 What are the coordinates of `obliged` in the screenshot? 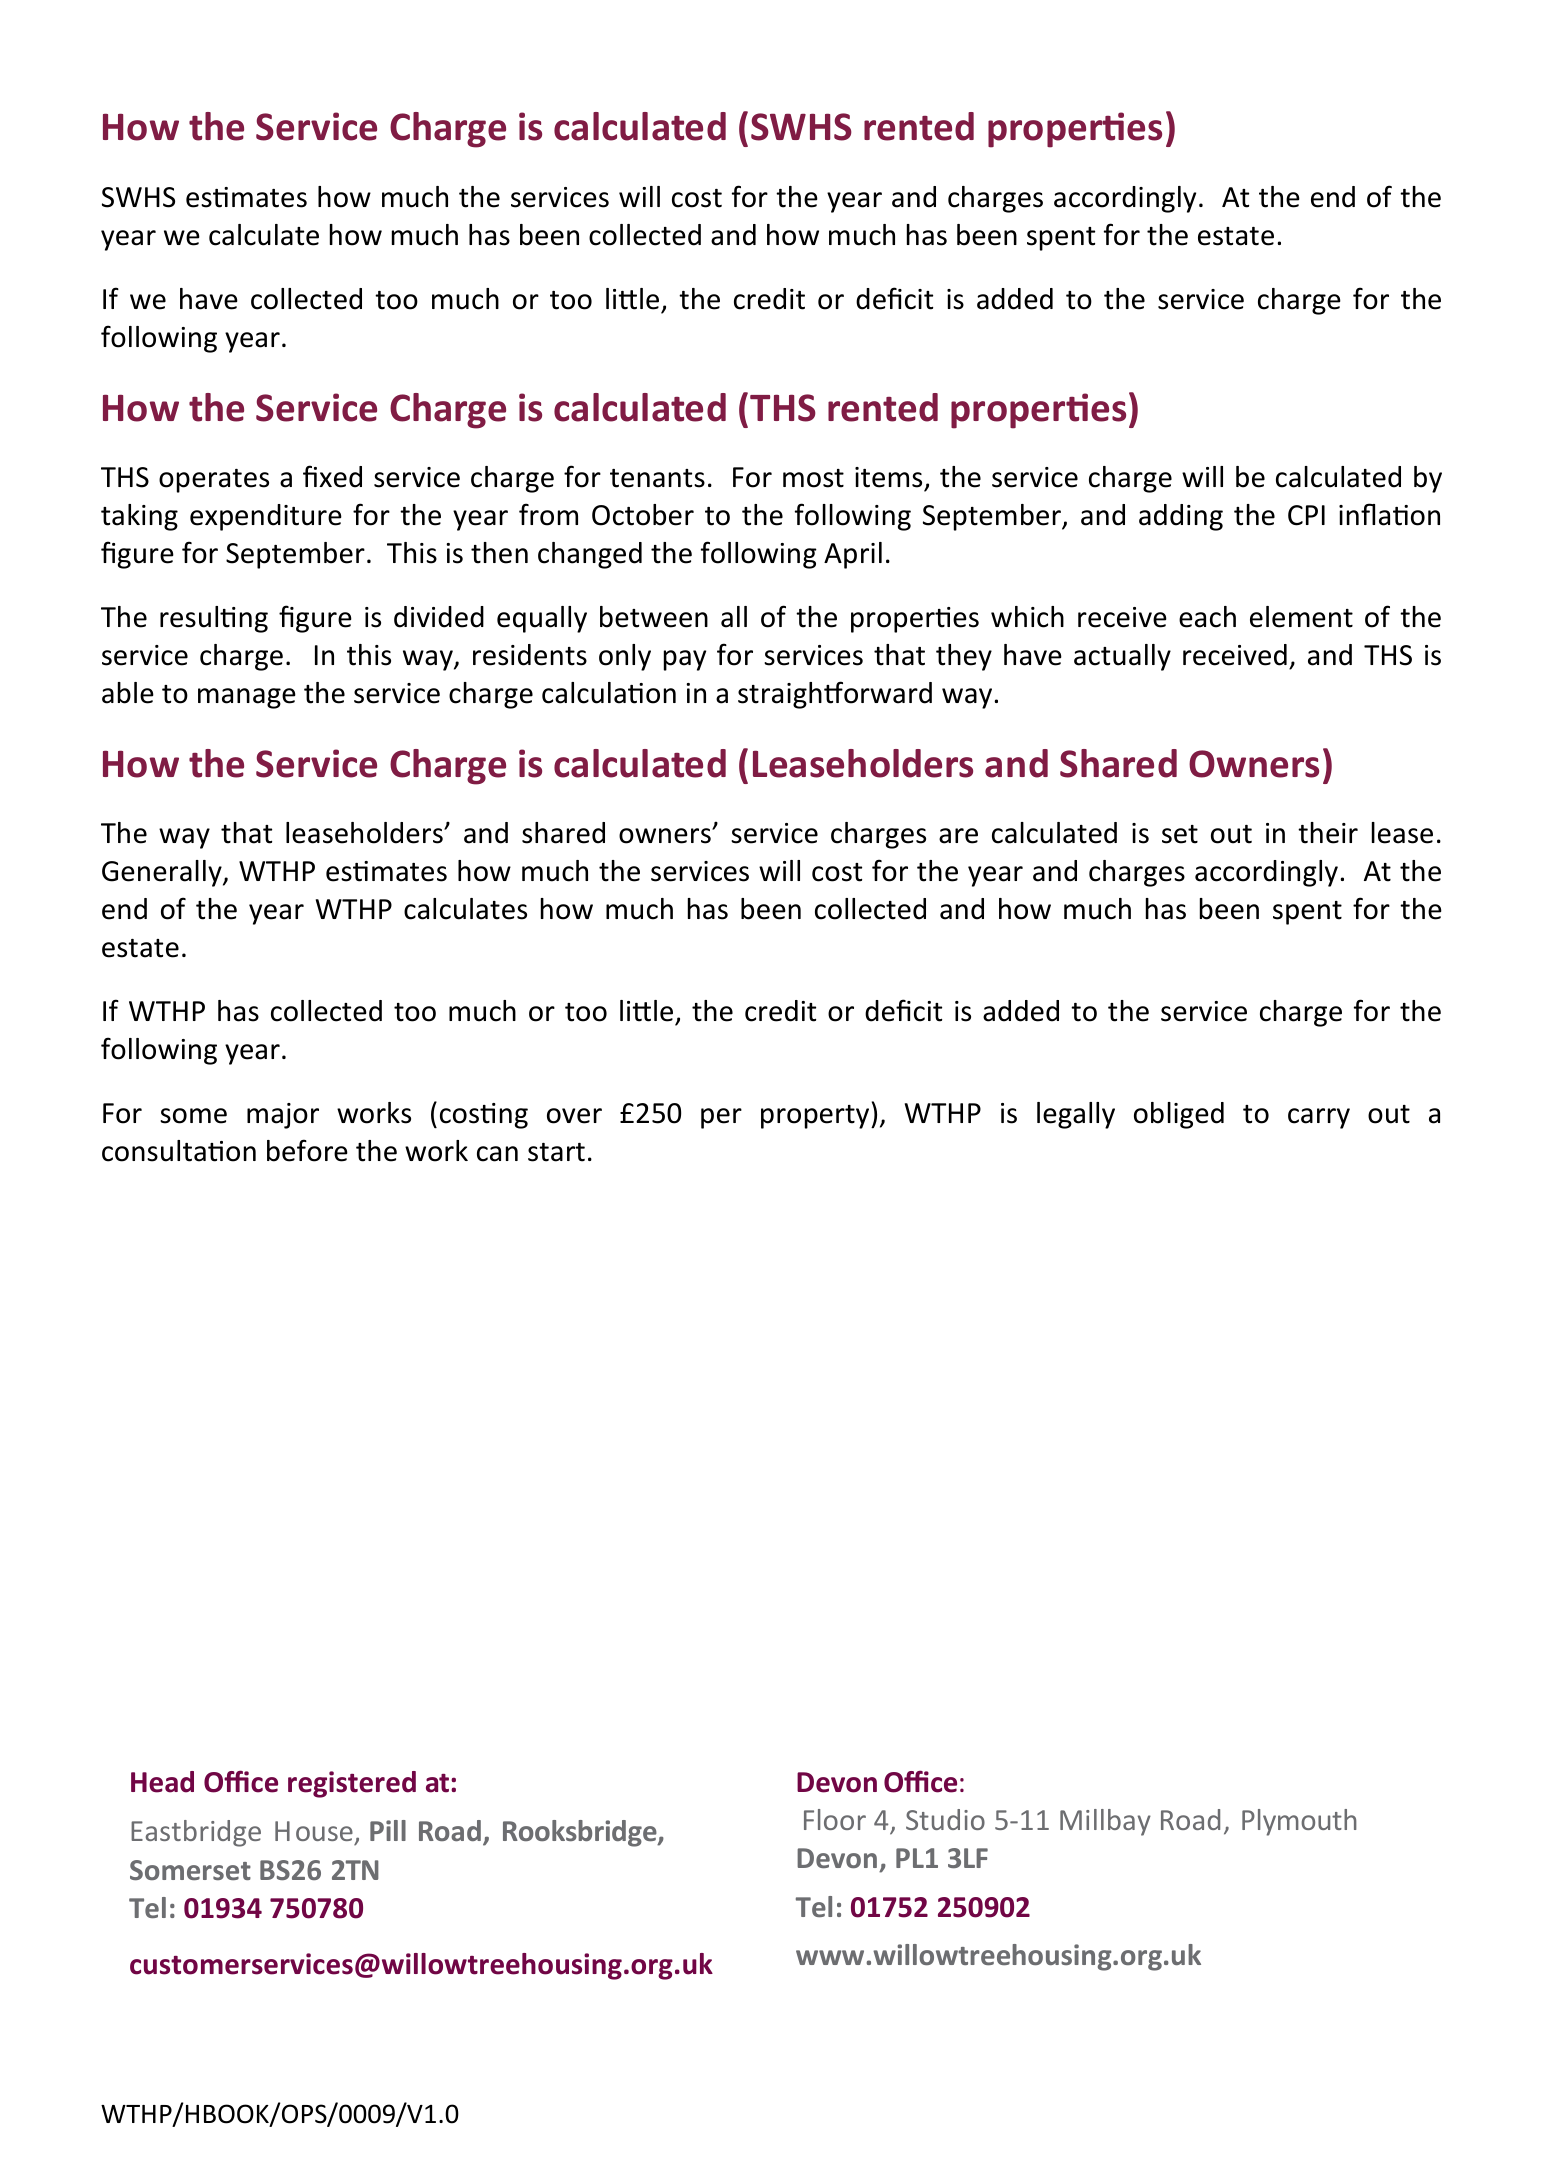 It's located at (1179, 1115).
